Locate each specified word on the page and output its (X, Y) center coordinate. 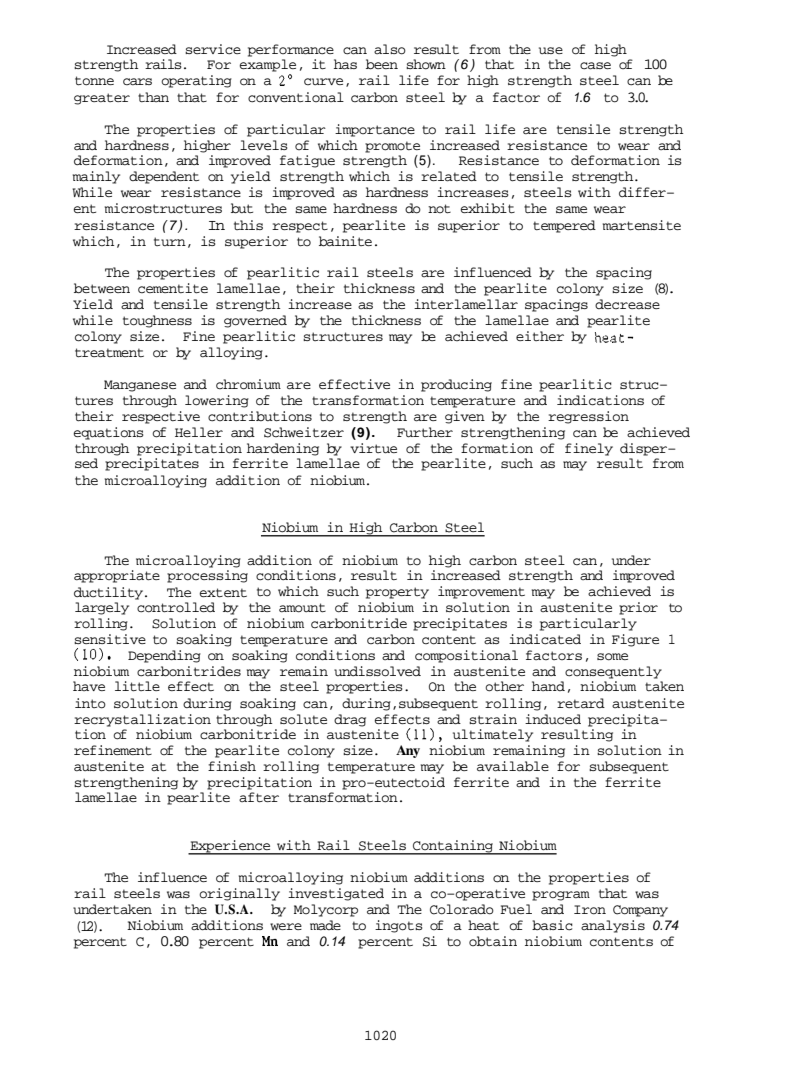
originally (239, 894)
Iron (590, 910)
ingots (399, 926)
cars (137, 82)
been (382, 64)
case (595, 66)
